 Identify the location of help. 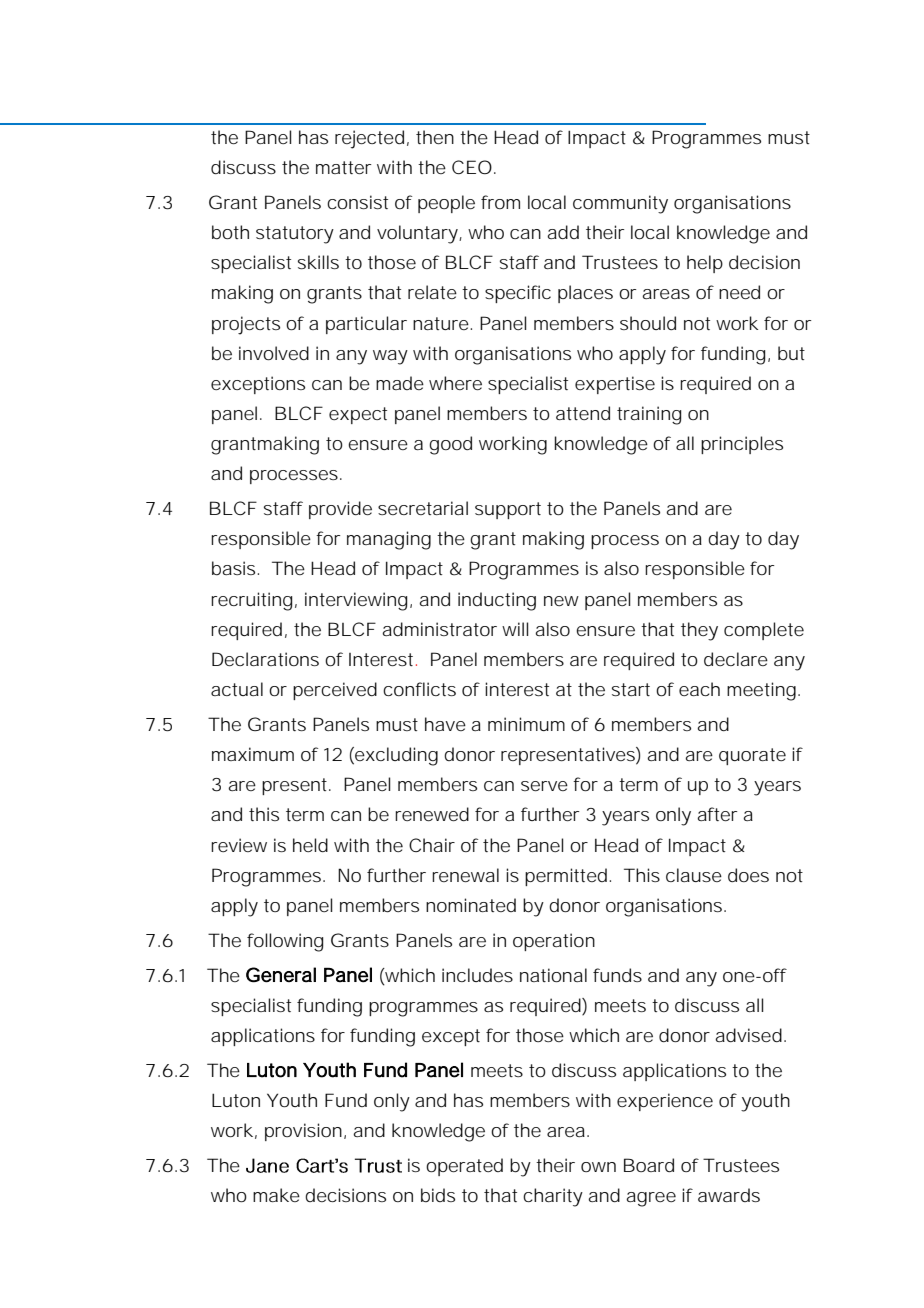
(705, 264).
